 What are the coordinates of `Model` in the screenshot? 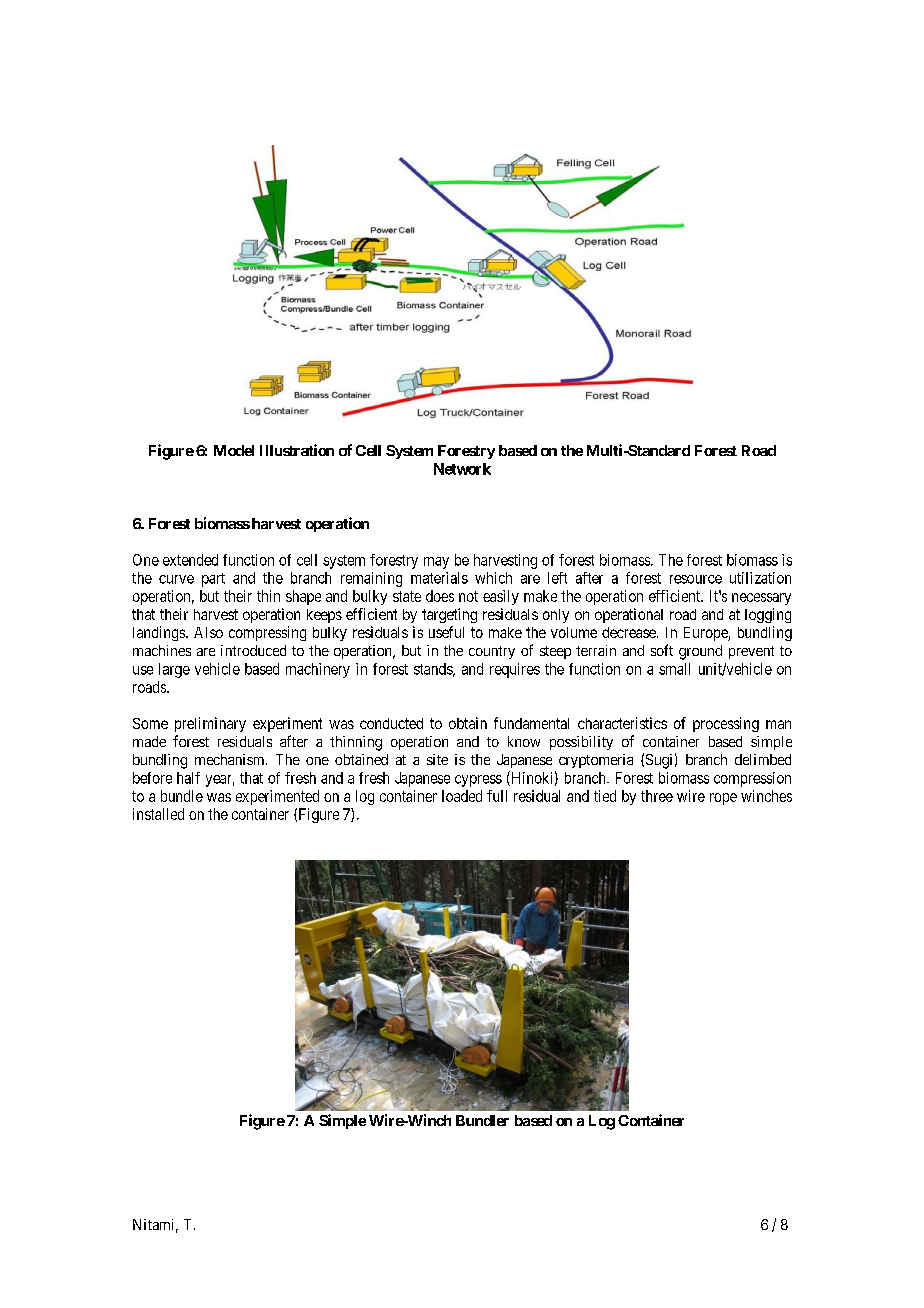 It's located at (234, 450).
